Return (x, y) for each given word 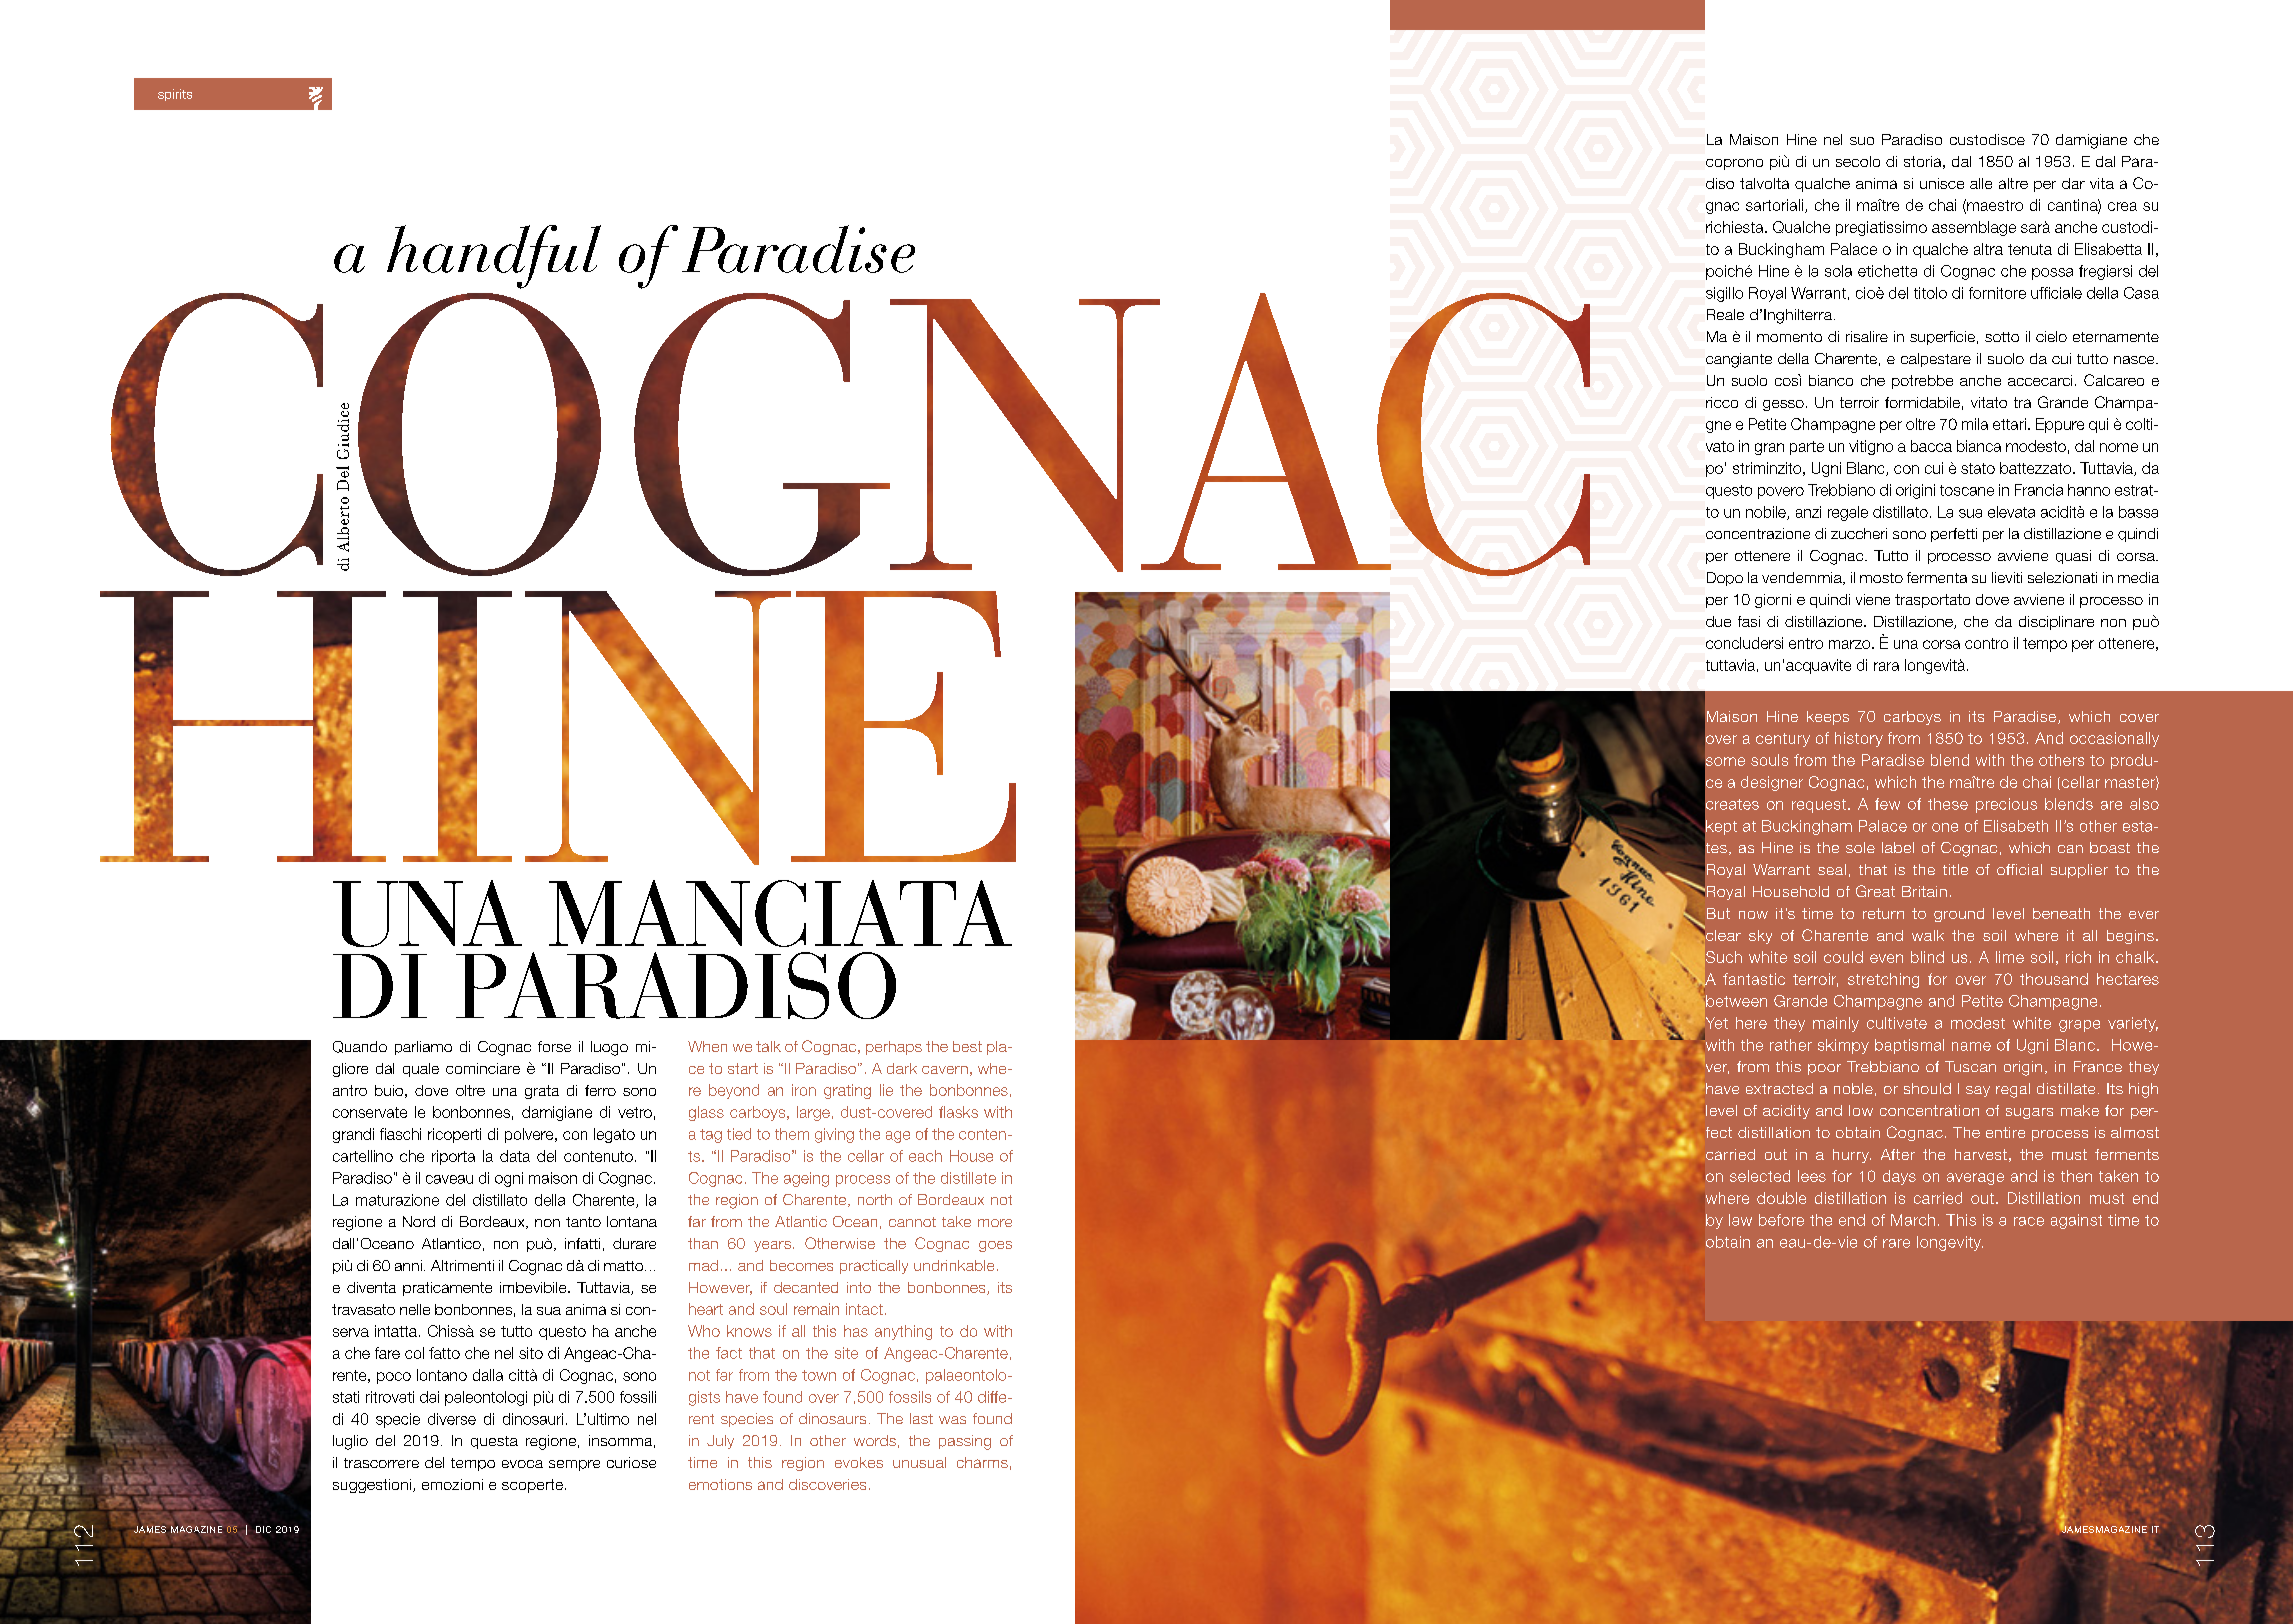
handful (494, 257)
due (1718, 621)
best (967, 1046)
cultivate (1897, 1023)
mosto (1881, 578)
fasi (1749, 621)
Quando (360, 1047)
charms (982, 1462)
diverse (452, 1419)
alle (1981, 183)
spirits (175, 95)
